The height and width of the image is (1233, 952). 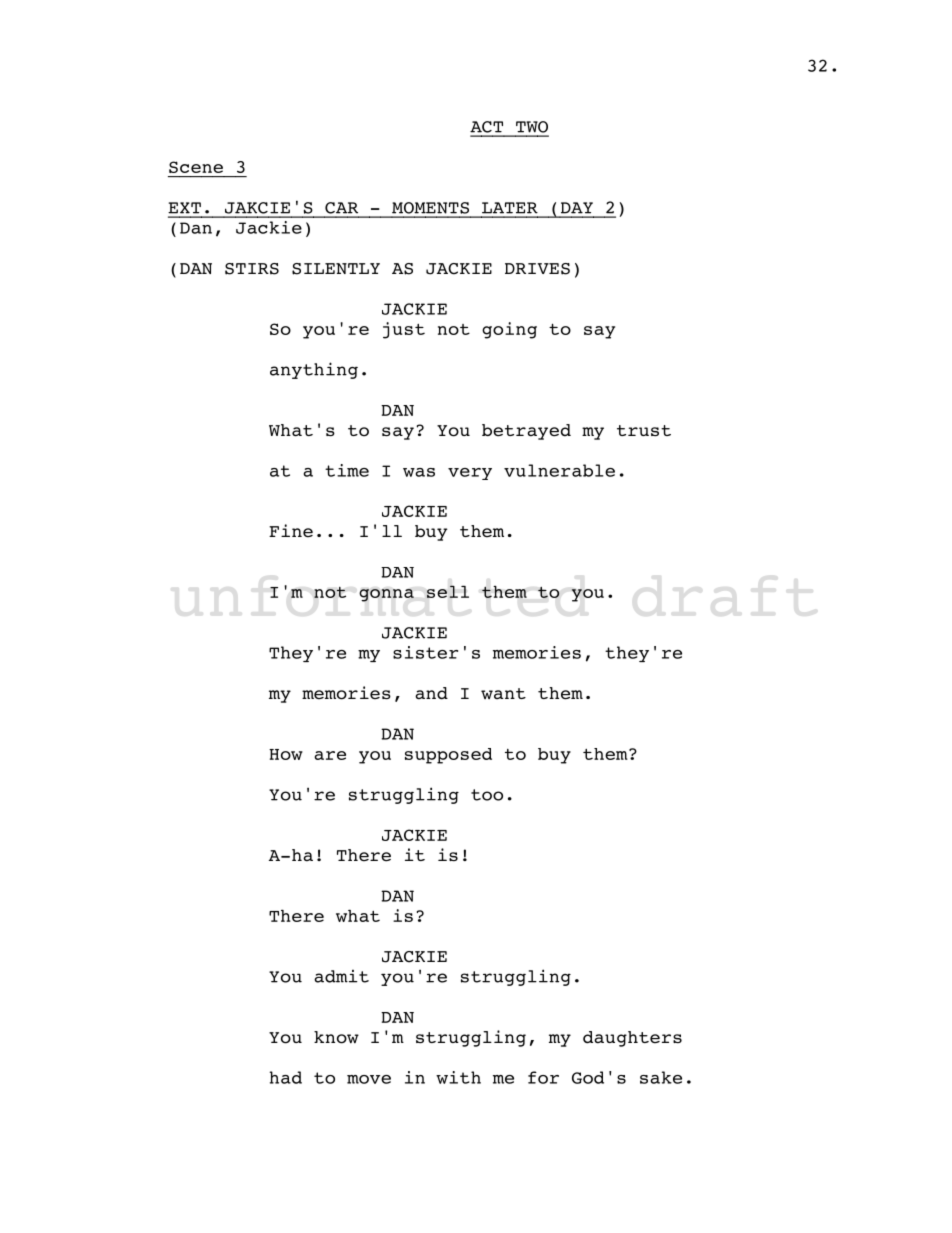 What do you see at coordinates (286, 754) in the image?
I see `How` at bounding box center [286, 754].
